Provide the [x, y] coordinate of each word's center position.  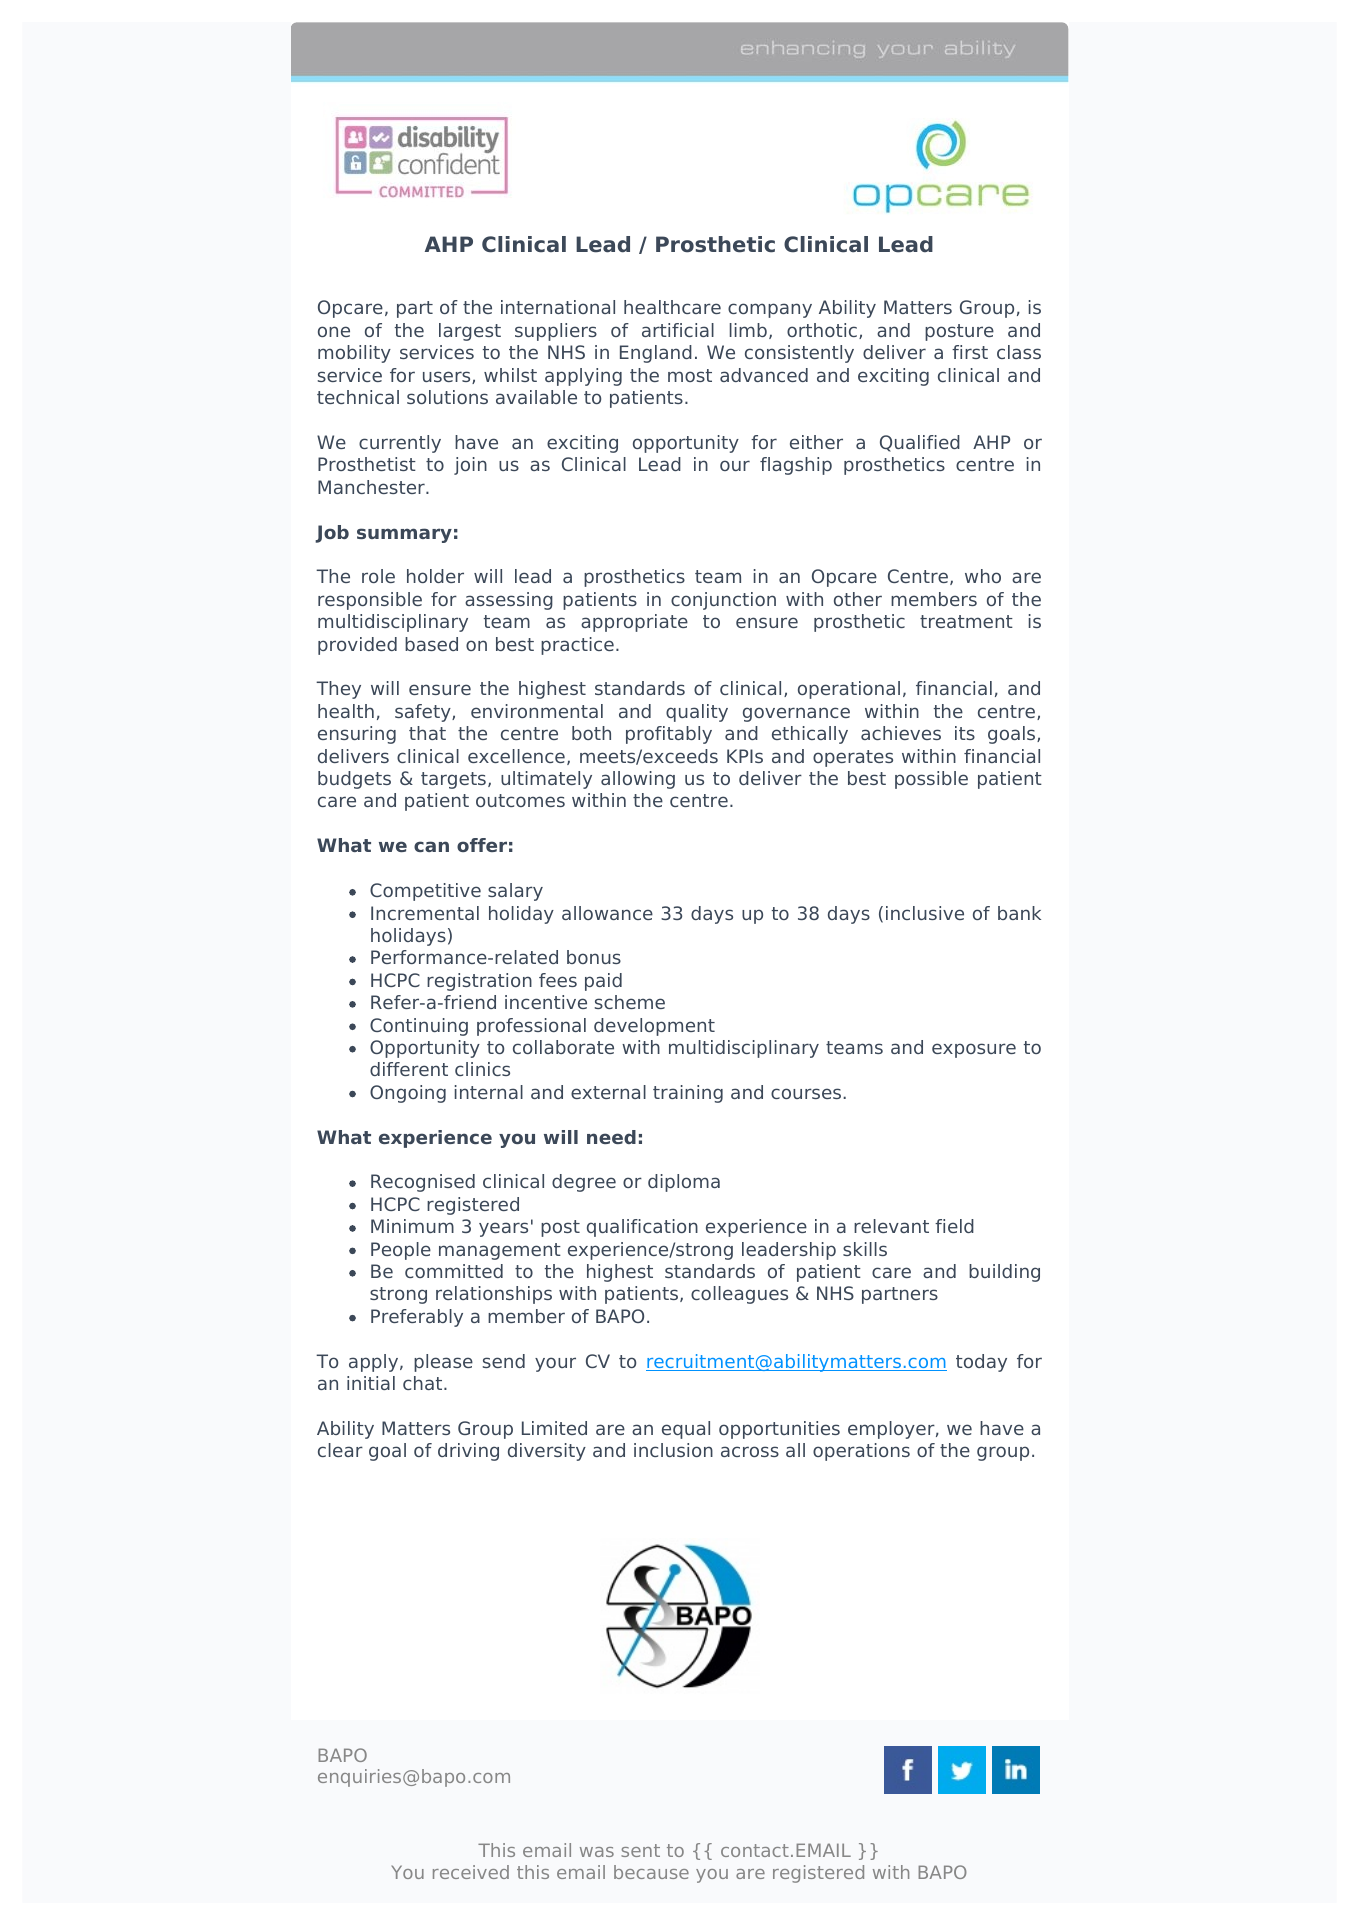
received [471, 1872]
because [651, 1872]
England [656, 354]
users [448, 377]
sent [640, 1850]
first [970, 352]
